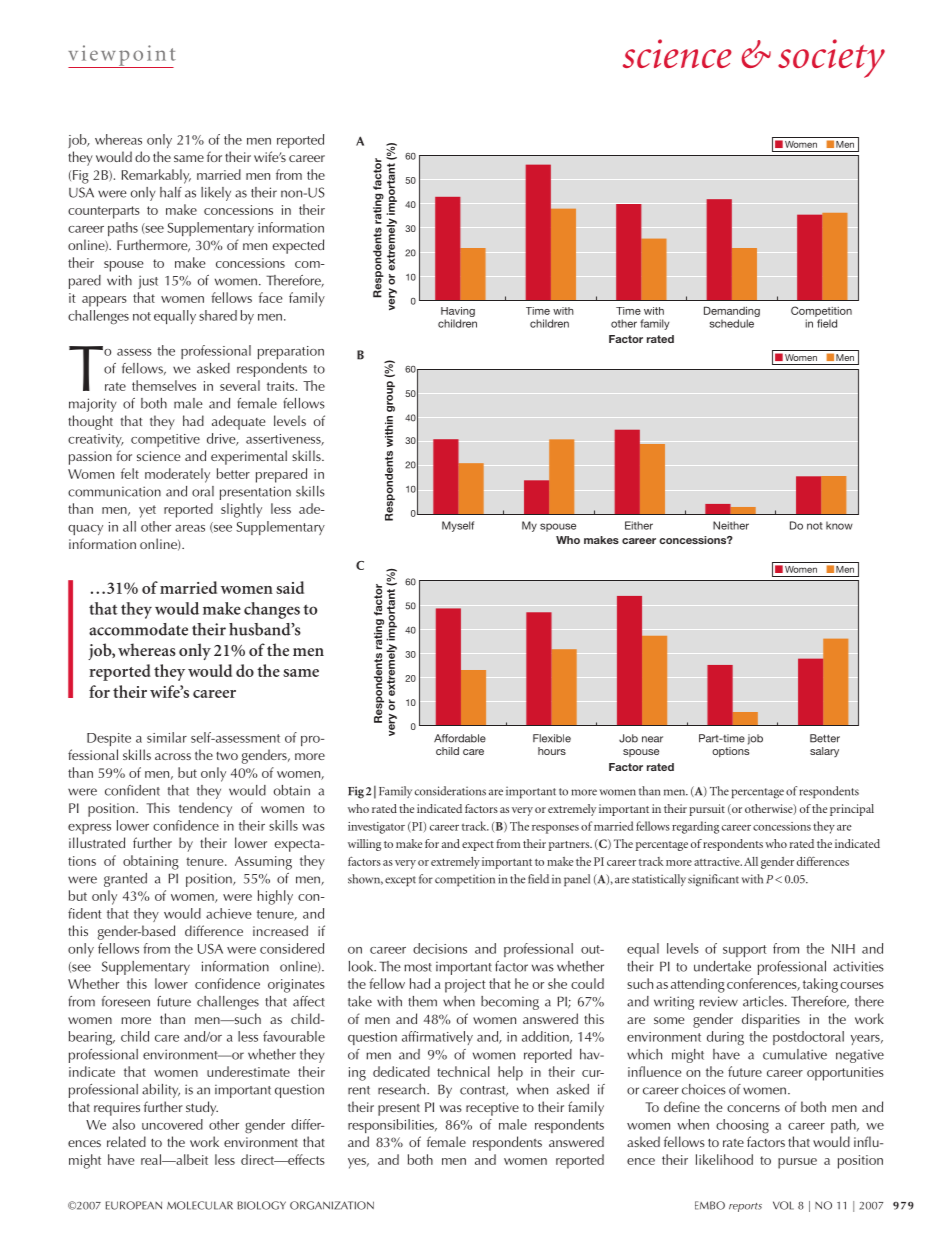 This screenshot has width=952, height=1251. Describe the element at coordinates (831, 58) in the screenshot. I see `society` at that location.
